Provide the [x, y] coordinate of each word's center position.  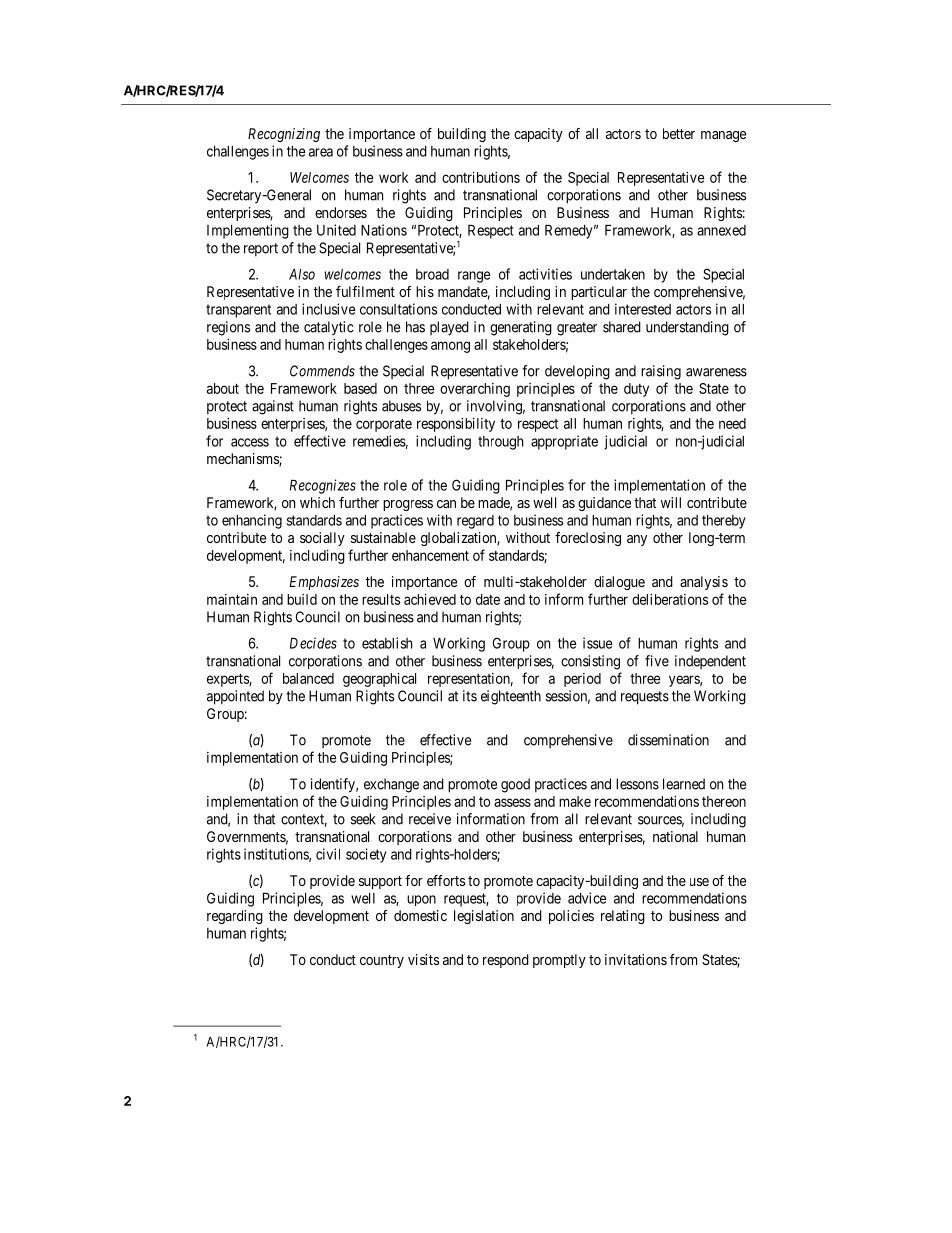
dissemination [668, 740]
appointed [235, 697]
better [679, 133]
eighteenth [511, 697]
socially [322, 539]
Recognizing [284, 135]
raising [661, 372]
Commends [322, 371]
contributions [481, 177]
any [637, 540]
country [382, 961]
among [450, 347]
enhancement [430, 555]
